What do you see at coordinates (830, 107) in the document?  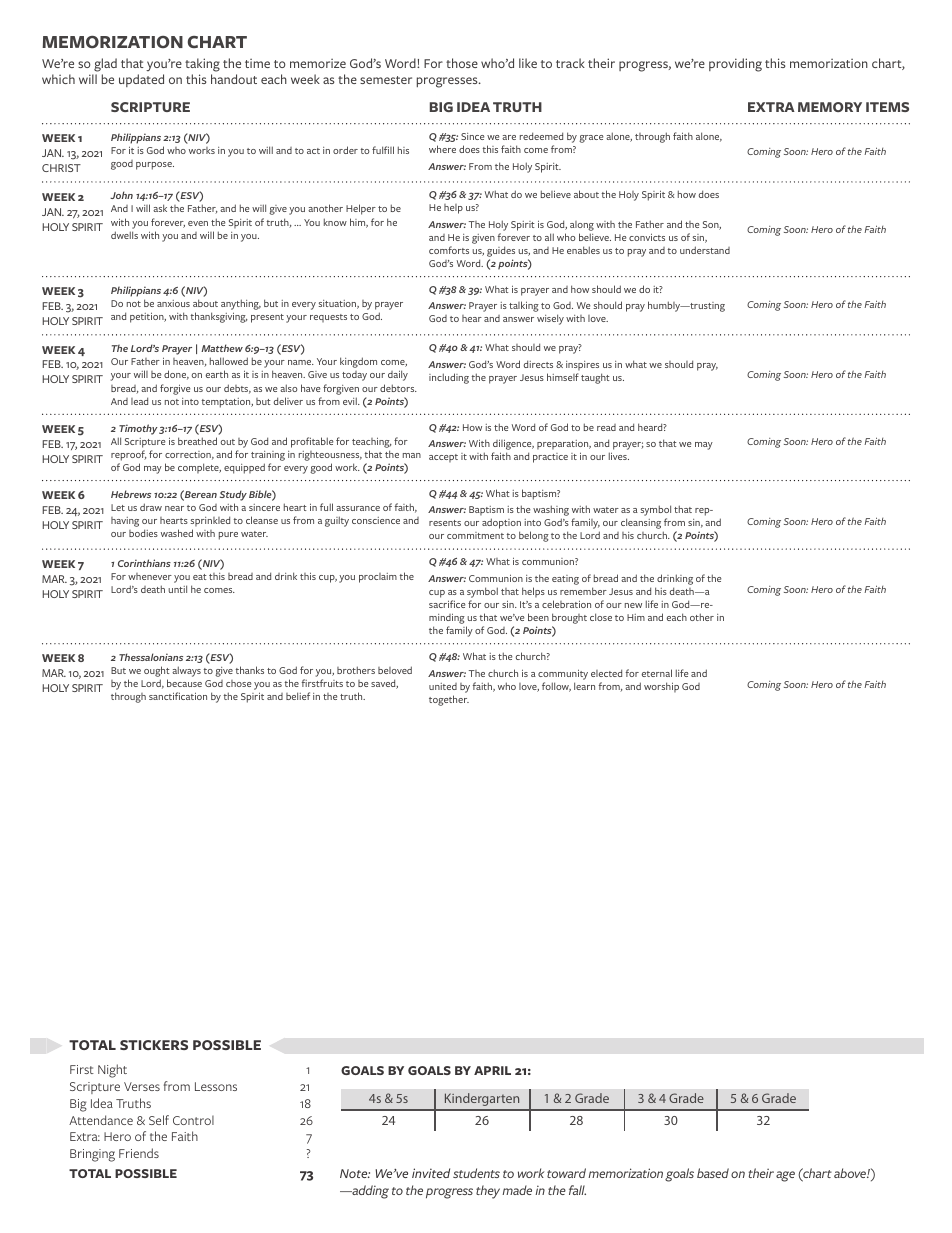 I see `MEMORY` at bounding box center [830, 107].
